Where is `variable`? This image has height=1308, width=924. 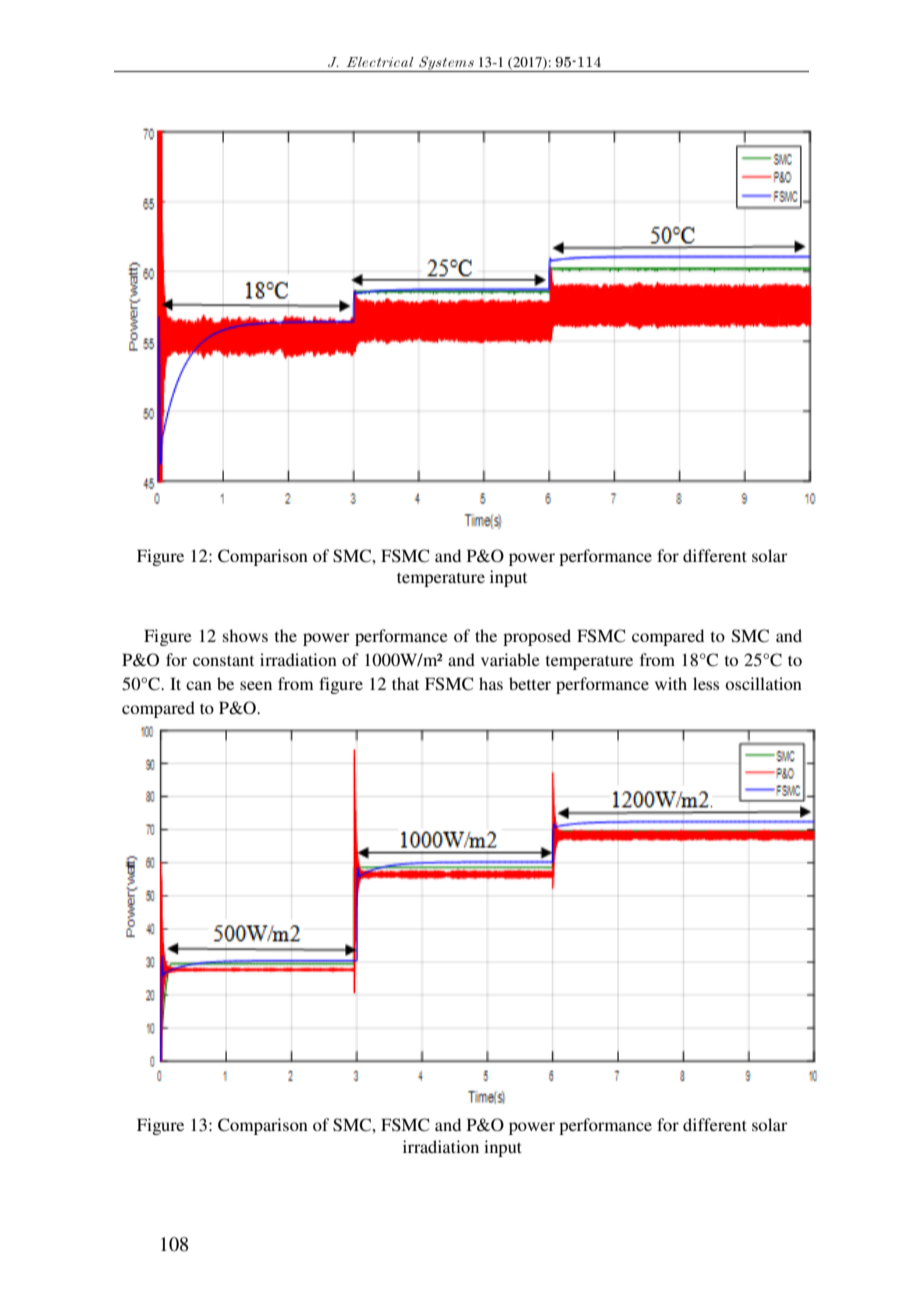 variable is located at coordinates (510, 659).
